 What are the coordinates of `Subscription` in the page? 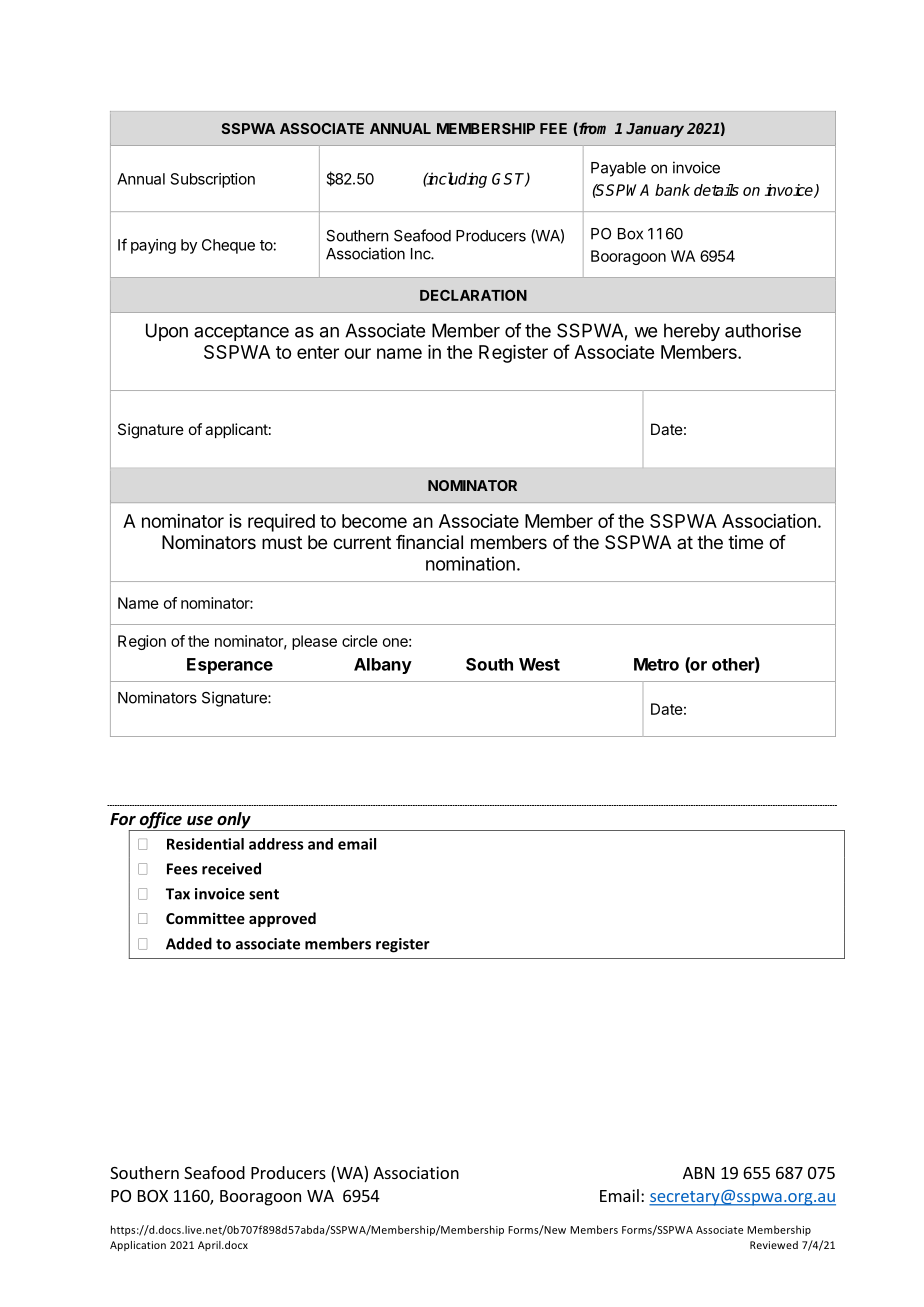 It's located at (213, 180).
